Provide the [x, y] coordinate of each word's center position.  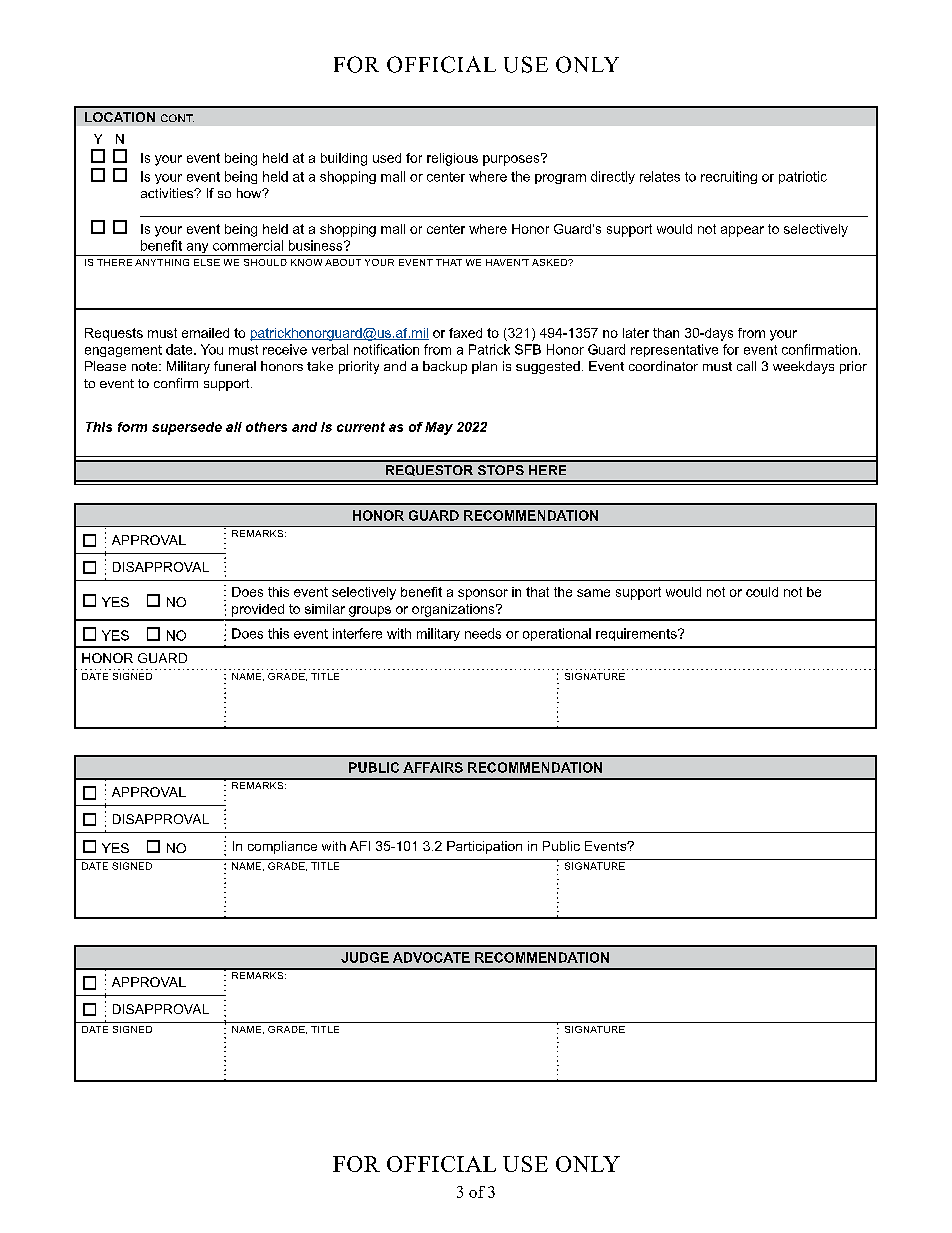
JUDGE [365, 957]
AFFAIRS [433, 767]
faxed [465, 333]
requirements [637, 634]
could [762, 592]
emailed [205, 333]
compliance [282, 847]
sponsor [483, 594]
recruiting [729, 177]
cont [177, 118]
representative [674, 350]
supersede [187, 428]
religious [452, 159]
